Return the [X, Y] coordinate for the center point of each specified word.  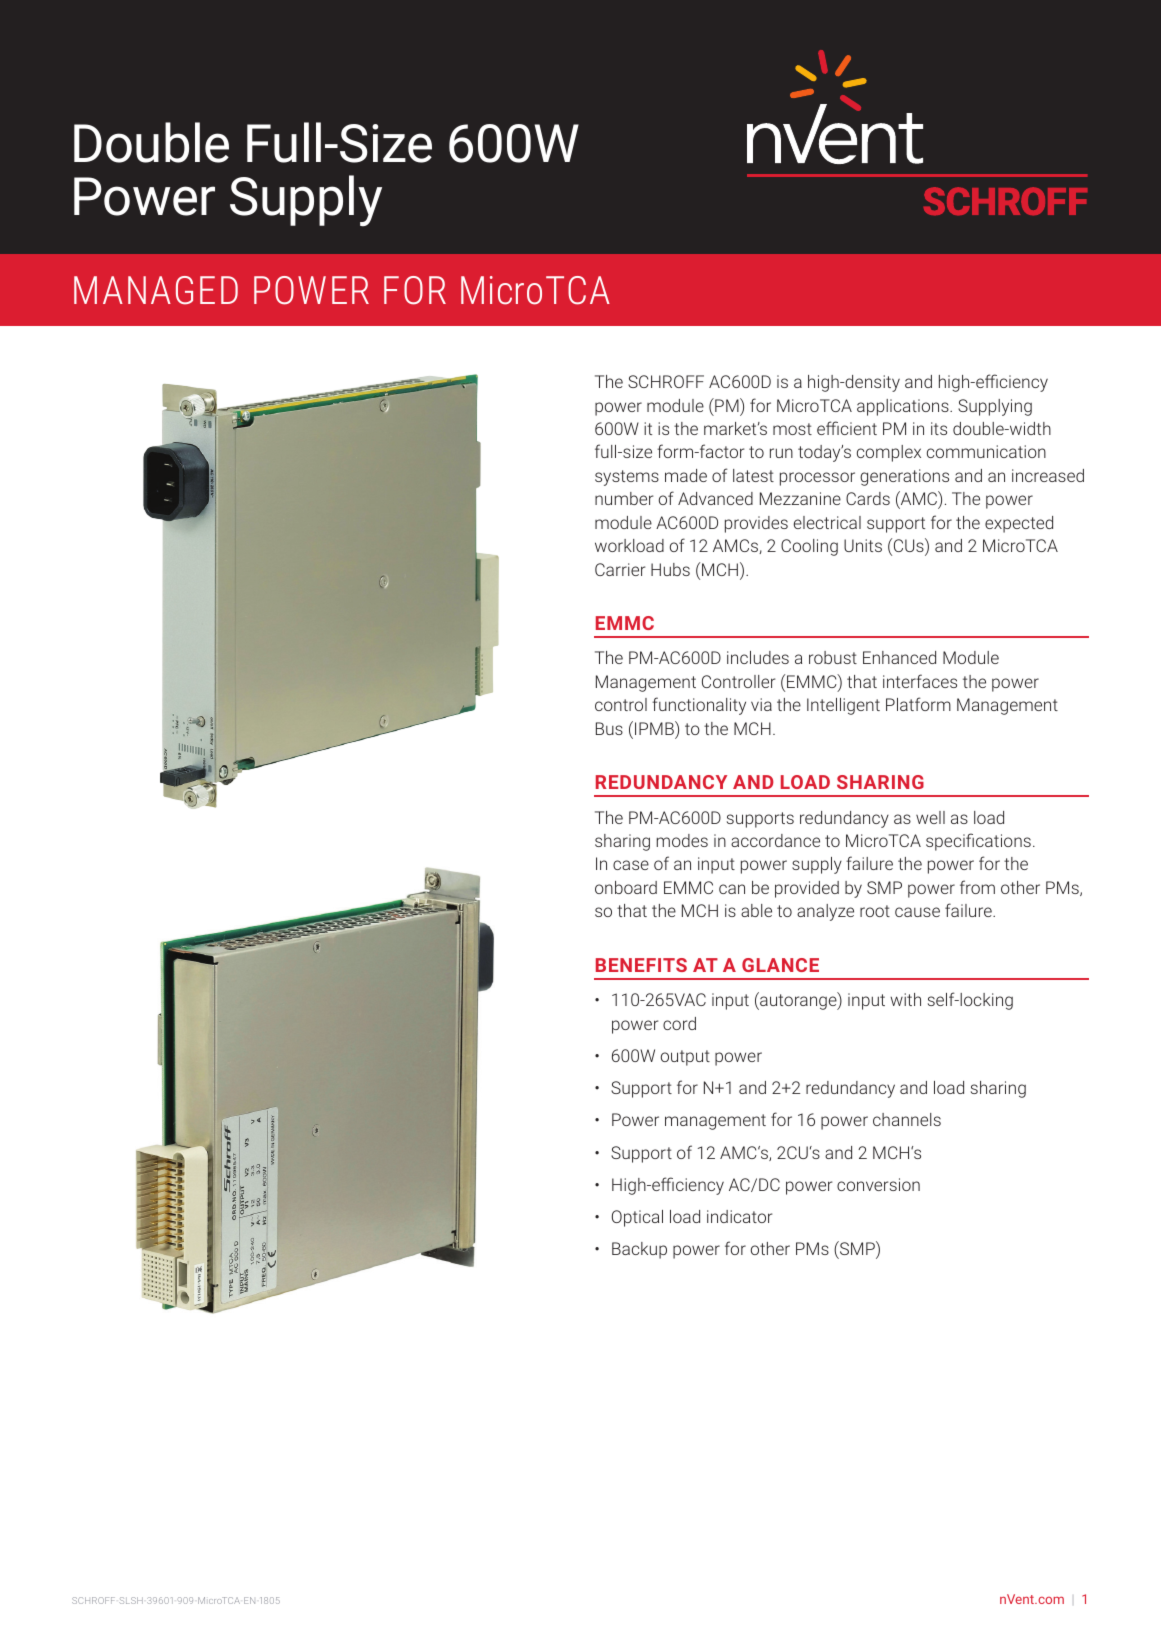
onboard [626, 887]
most [792, 429]
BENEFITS [641, 965]
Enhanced [899, 657]
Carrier [620, 569]
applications [904, 407]
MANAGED [156, 290]
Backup [639, 1250]
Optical [637, 1218]
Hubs [670, 569]
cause [917, 912]
